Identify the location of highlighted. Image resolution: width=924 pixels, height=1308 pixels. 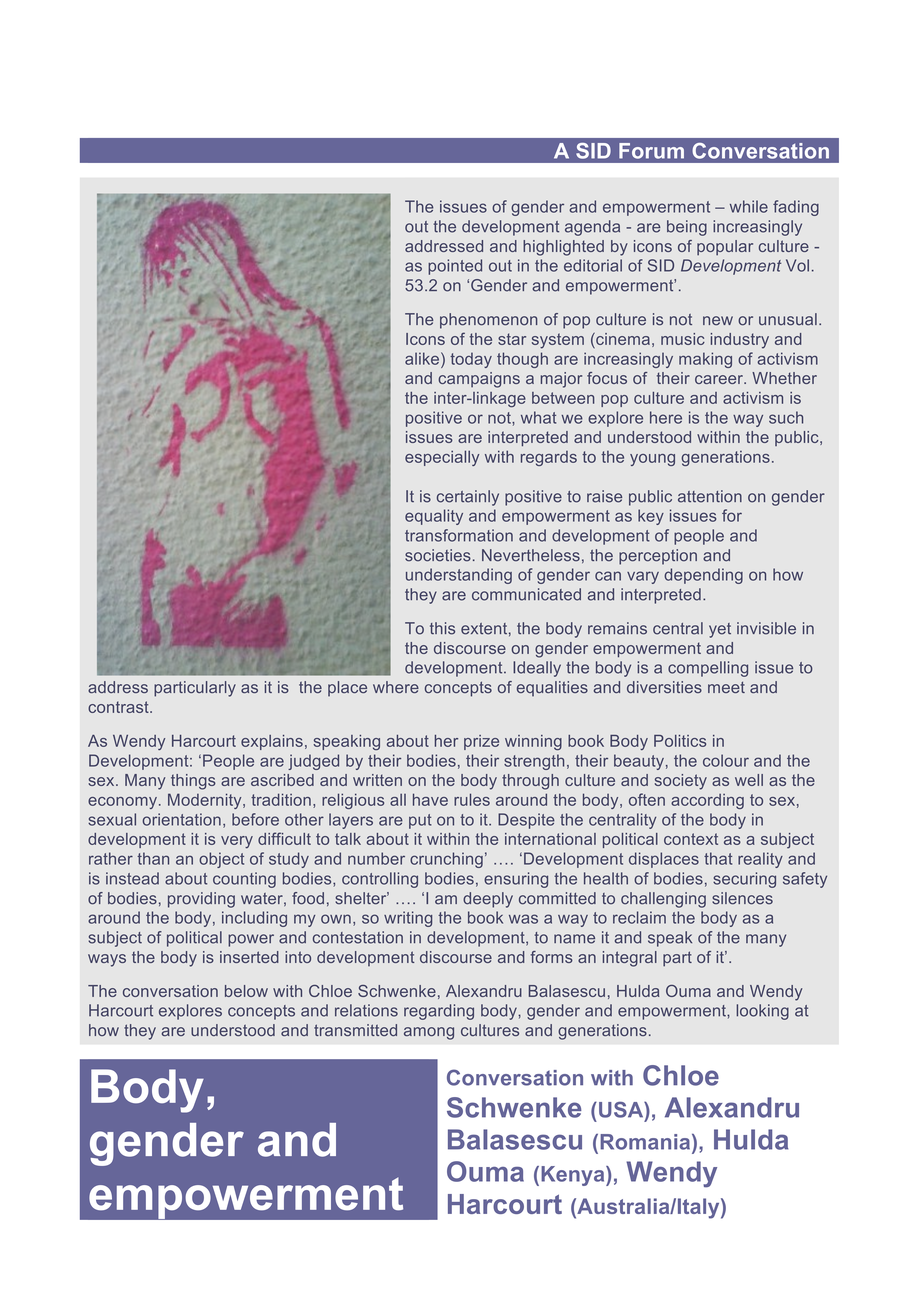
(563, 248).
